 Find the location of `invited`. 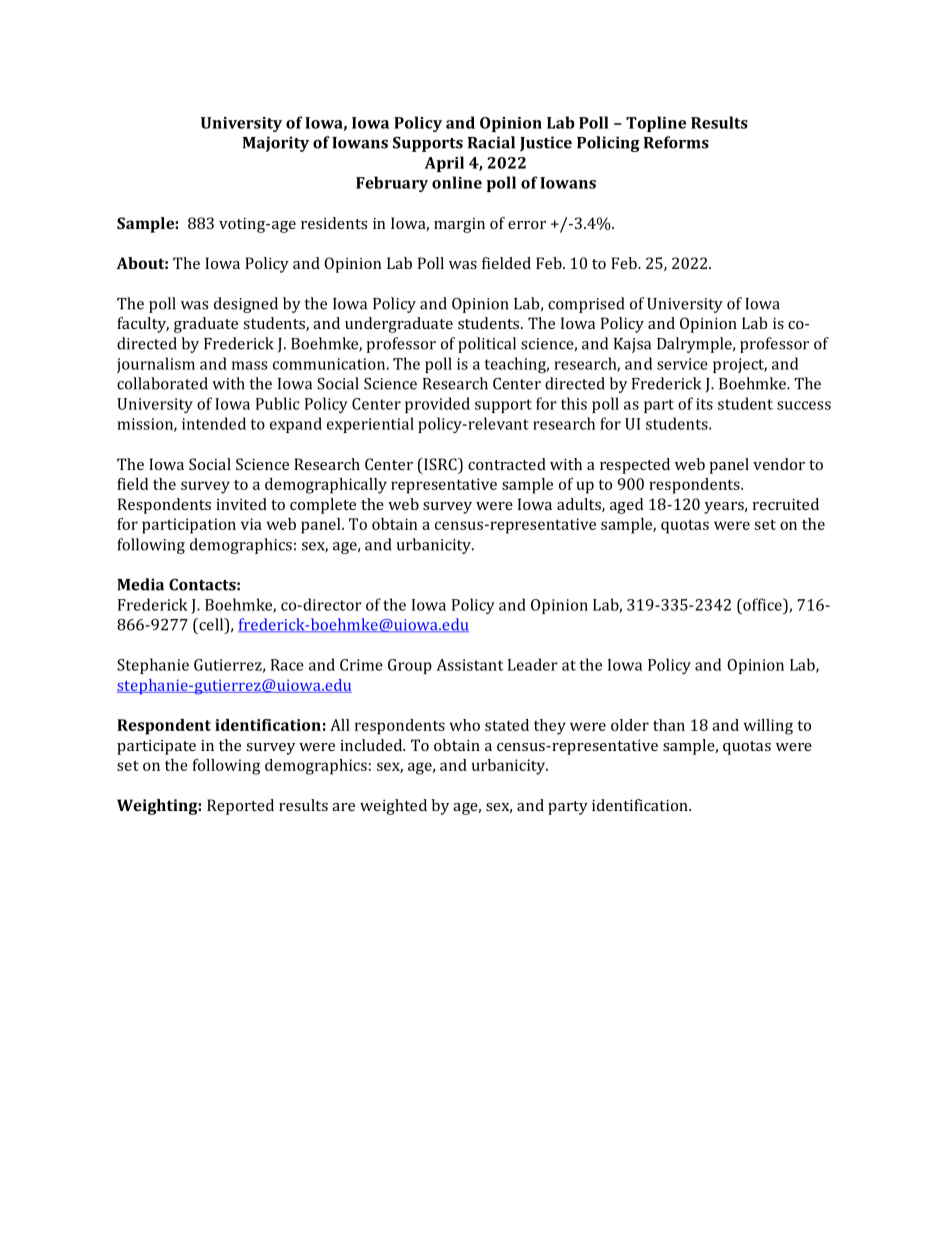

invited is located at coordinates (241, 504).
